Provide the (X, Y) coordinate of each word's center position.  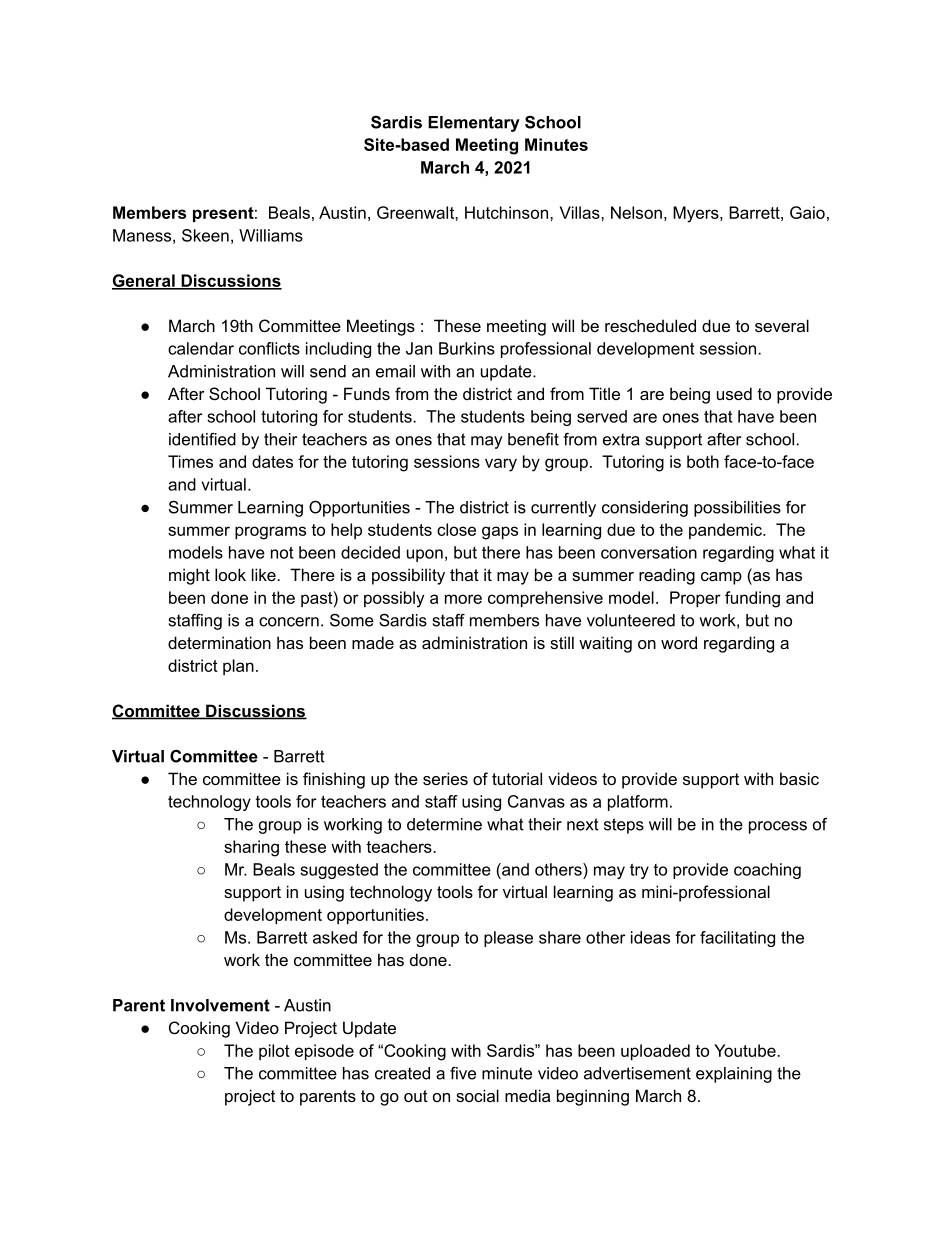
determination (219, 642)
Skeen (205, 235)
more (463, 599)
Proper (695, 599)
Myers (697, 214)
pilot (274, 1052)
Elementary (474, 124)
